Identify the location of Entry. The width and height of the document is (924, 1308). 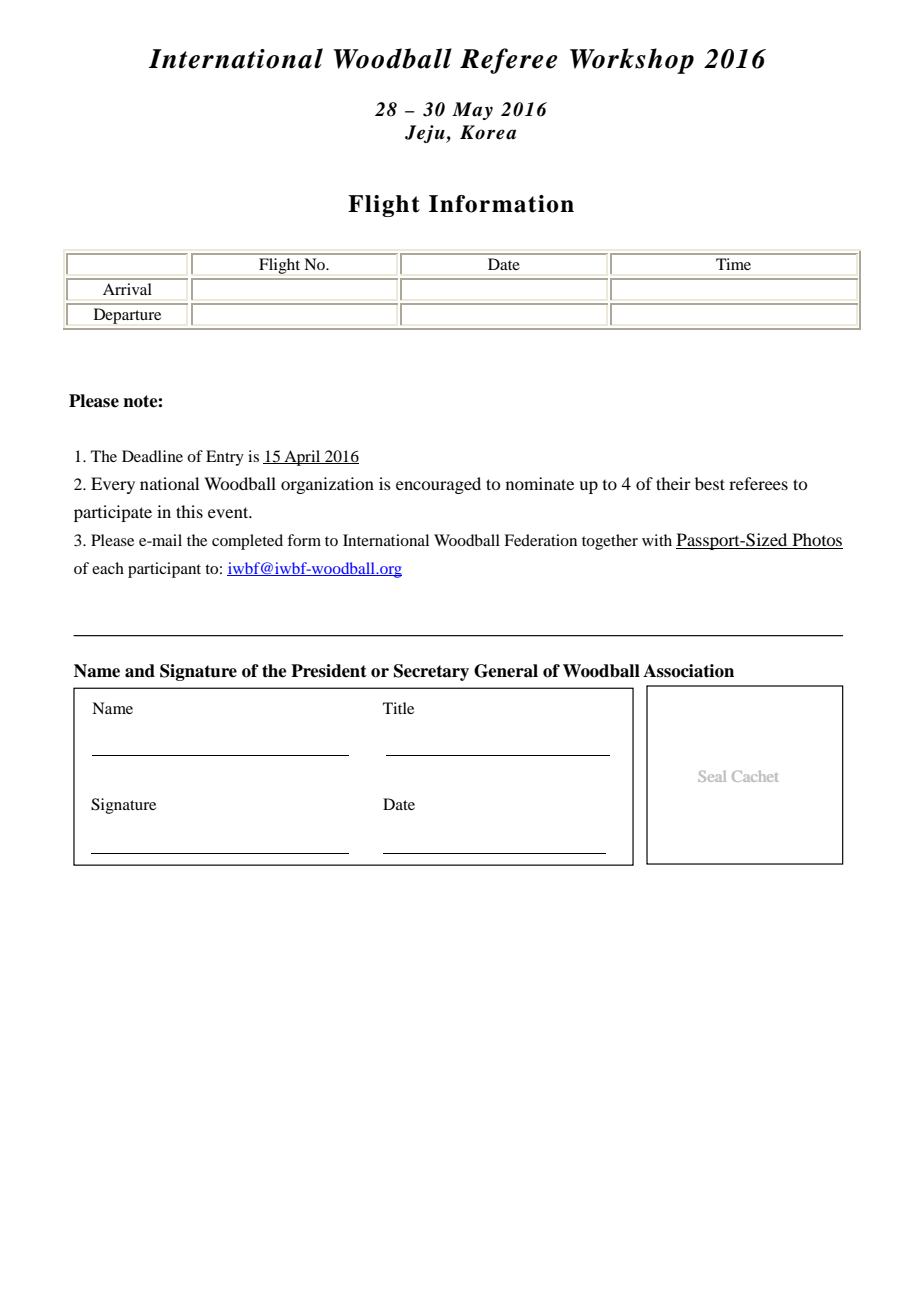
(225, 458).
